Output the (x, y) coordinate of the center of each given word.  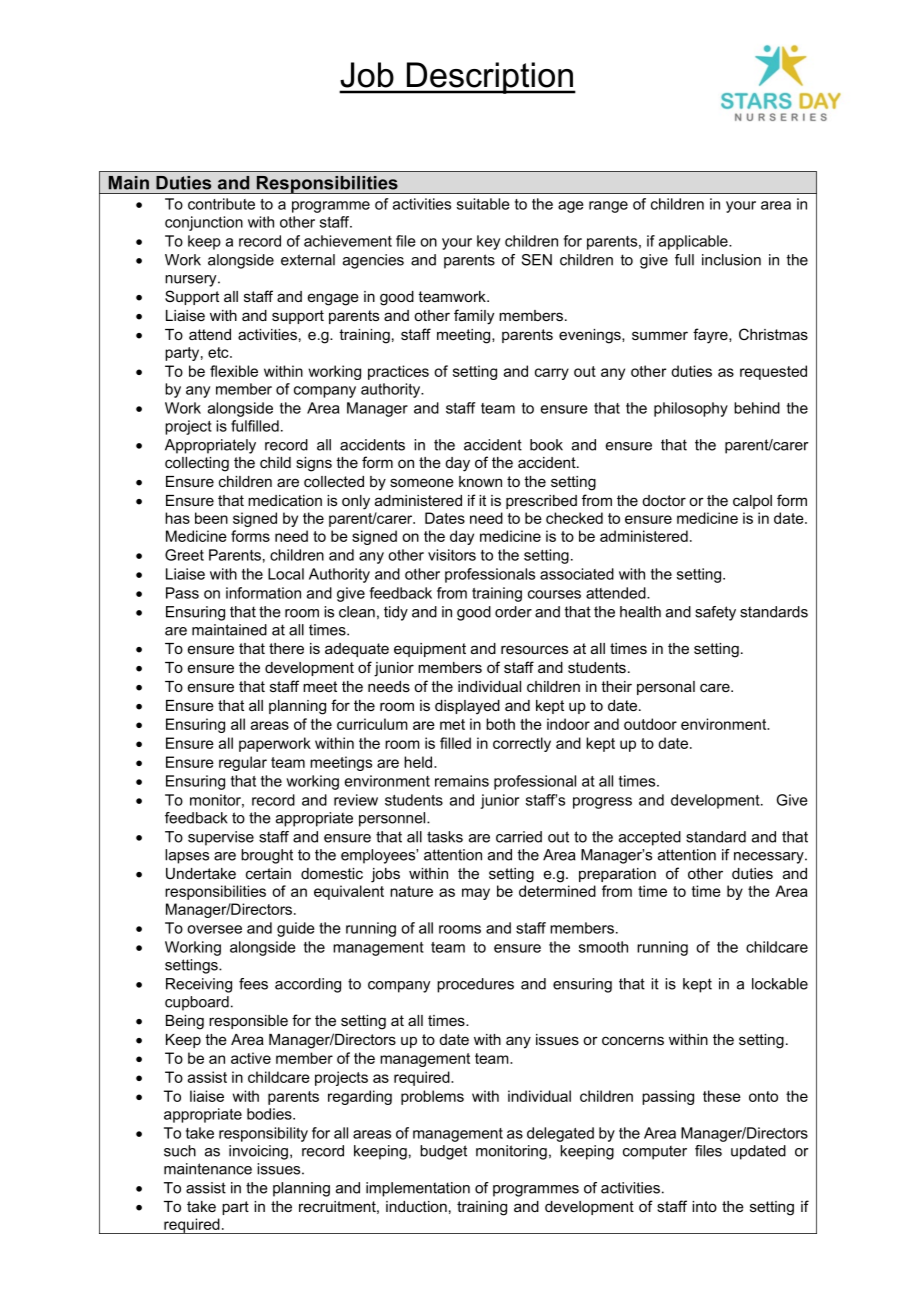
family (474, 317)
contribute (221, 204)
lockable (780, 984)
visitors (452, 555)
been (211, 518)
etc (219, 352)
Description (490, 78)
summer (660, 335)
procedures (475, 985)
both (500, 724)
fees (253, 984)
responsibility (263, 1134)
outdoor (650, 724)
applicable (694, 242)
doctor (664, 500)
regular (243, 763)
